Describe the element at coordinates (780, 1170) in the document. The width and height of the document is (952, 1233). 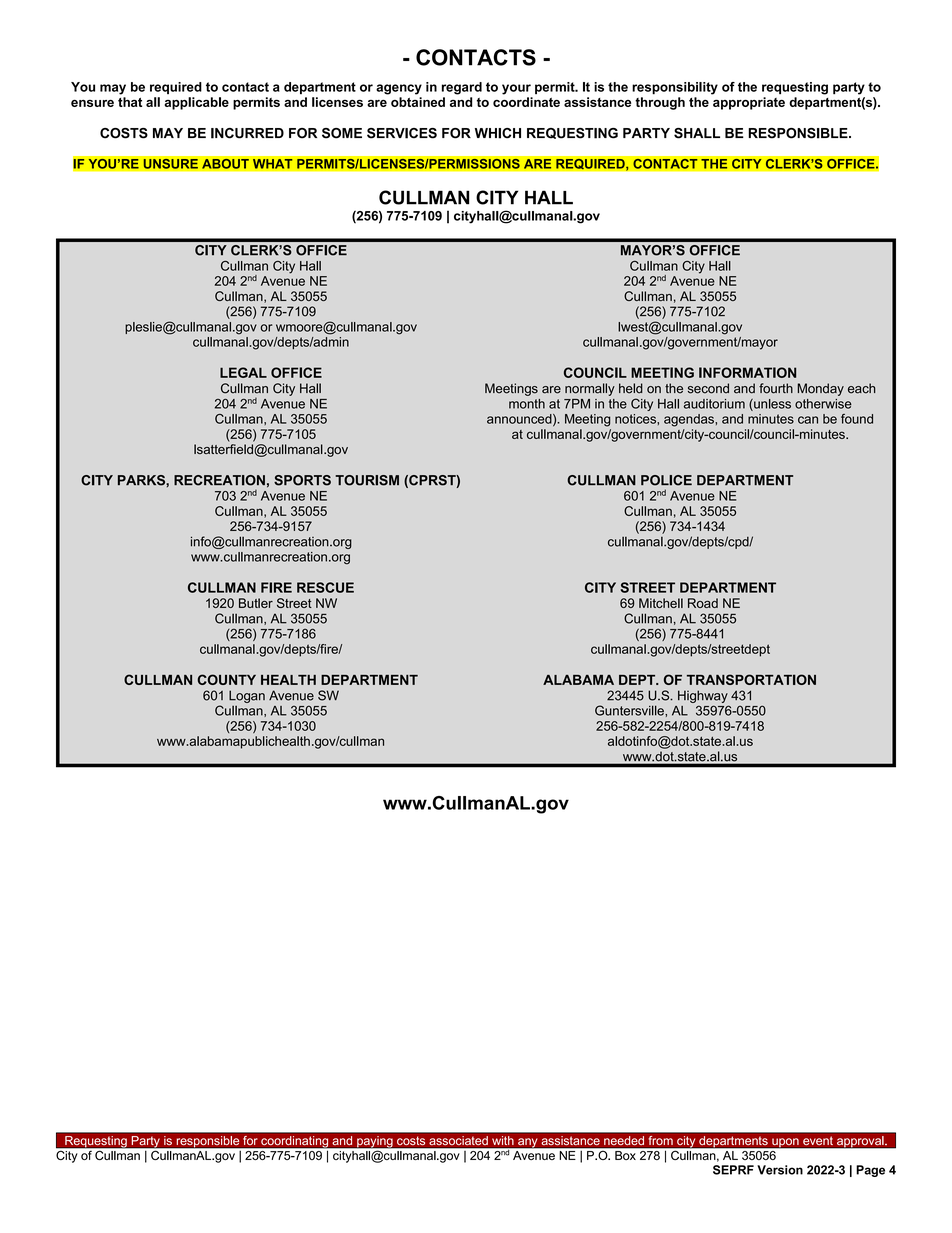
I see `Version` at that location.
